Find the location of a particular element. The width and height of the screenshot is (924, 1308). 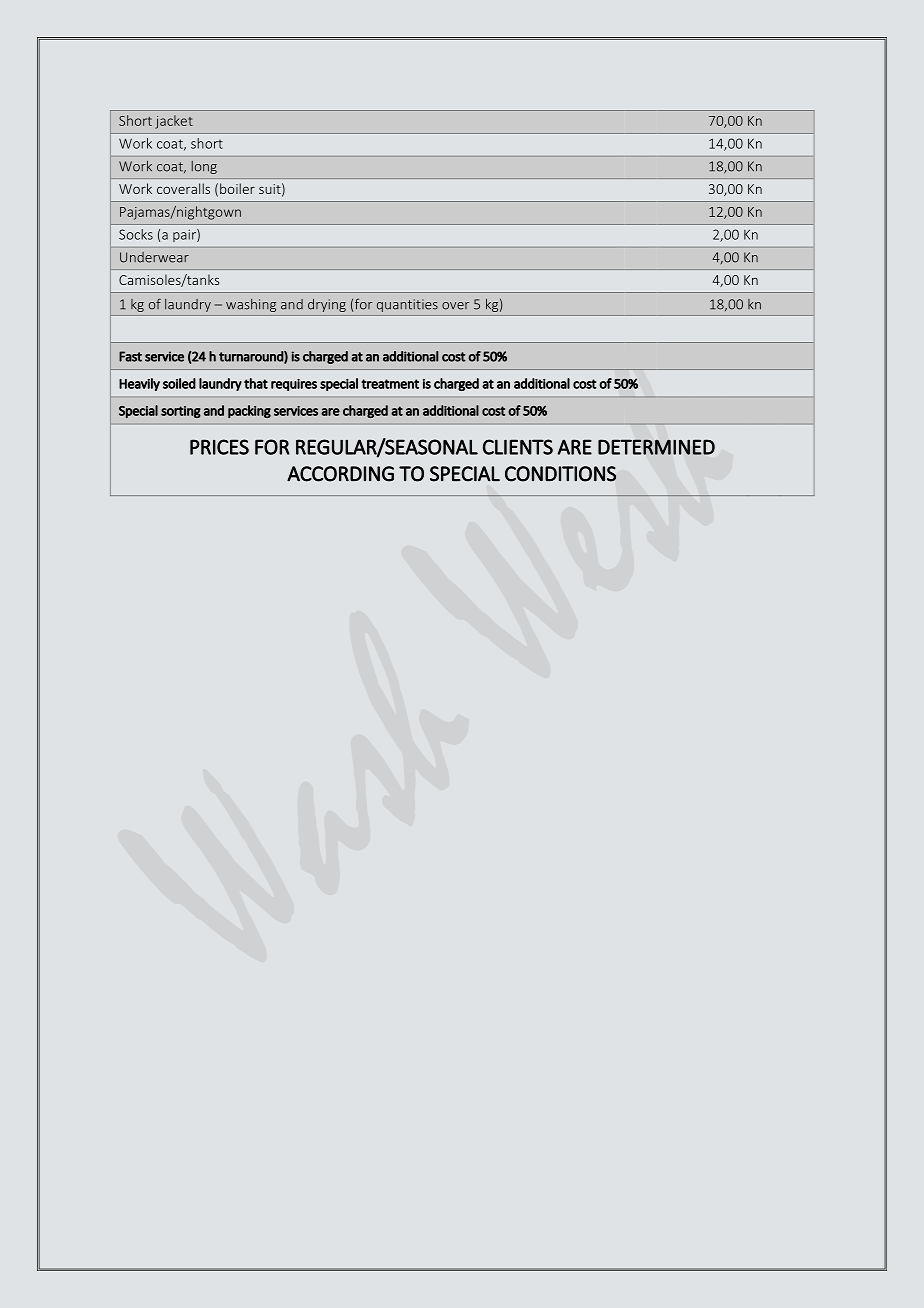

drying is located at coordinates (327, 305).
